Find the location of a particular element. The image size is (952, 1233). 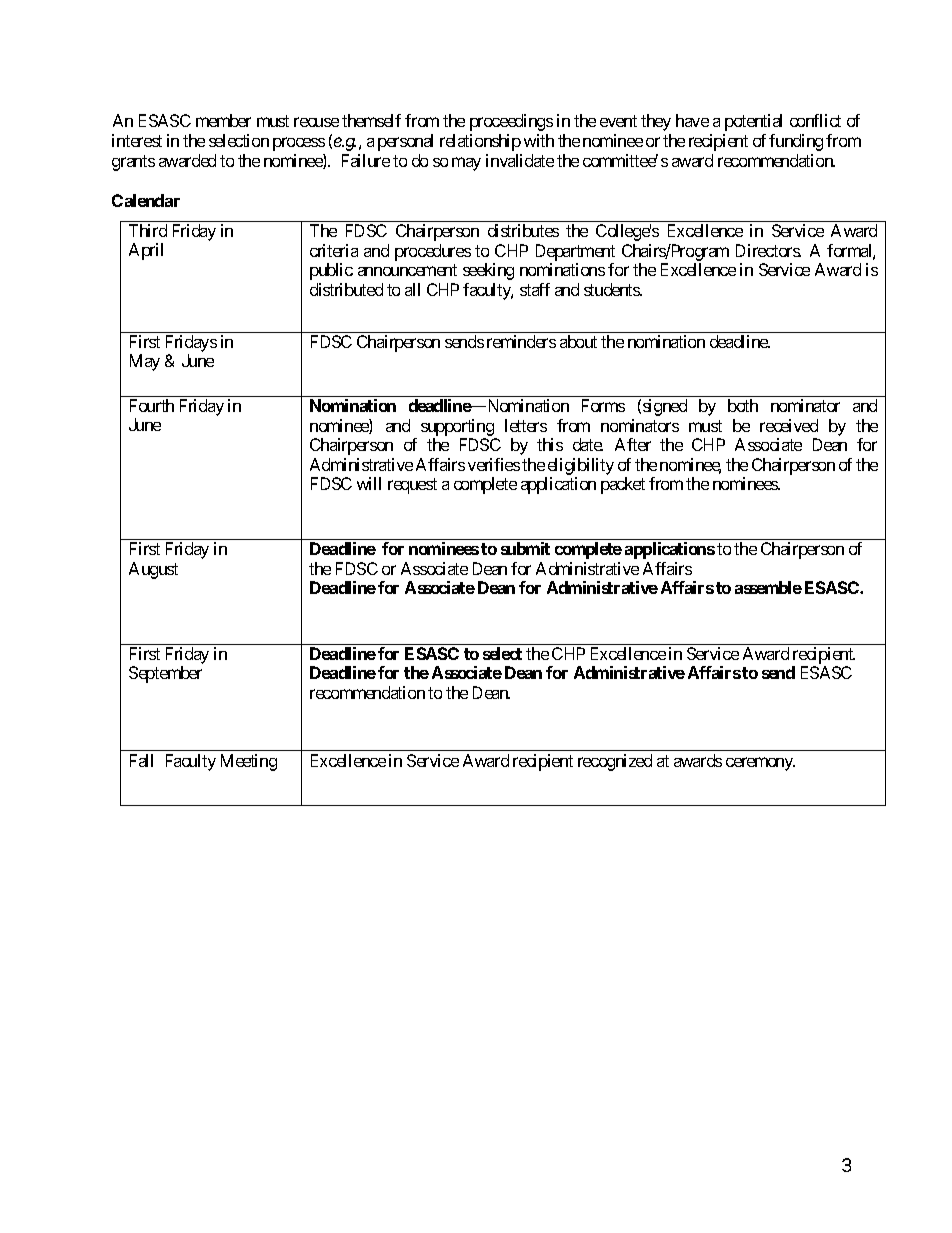

seeking is located at coordinates (488, 271).
